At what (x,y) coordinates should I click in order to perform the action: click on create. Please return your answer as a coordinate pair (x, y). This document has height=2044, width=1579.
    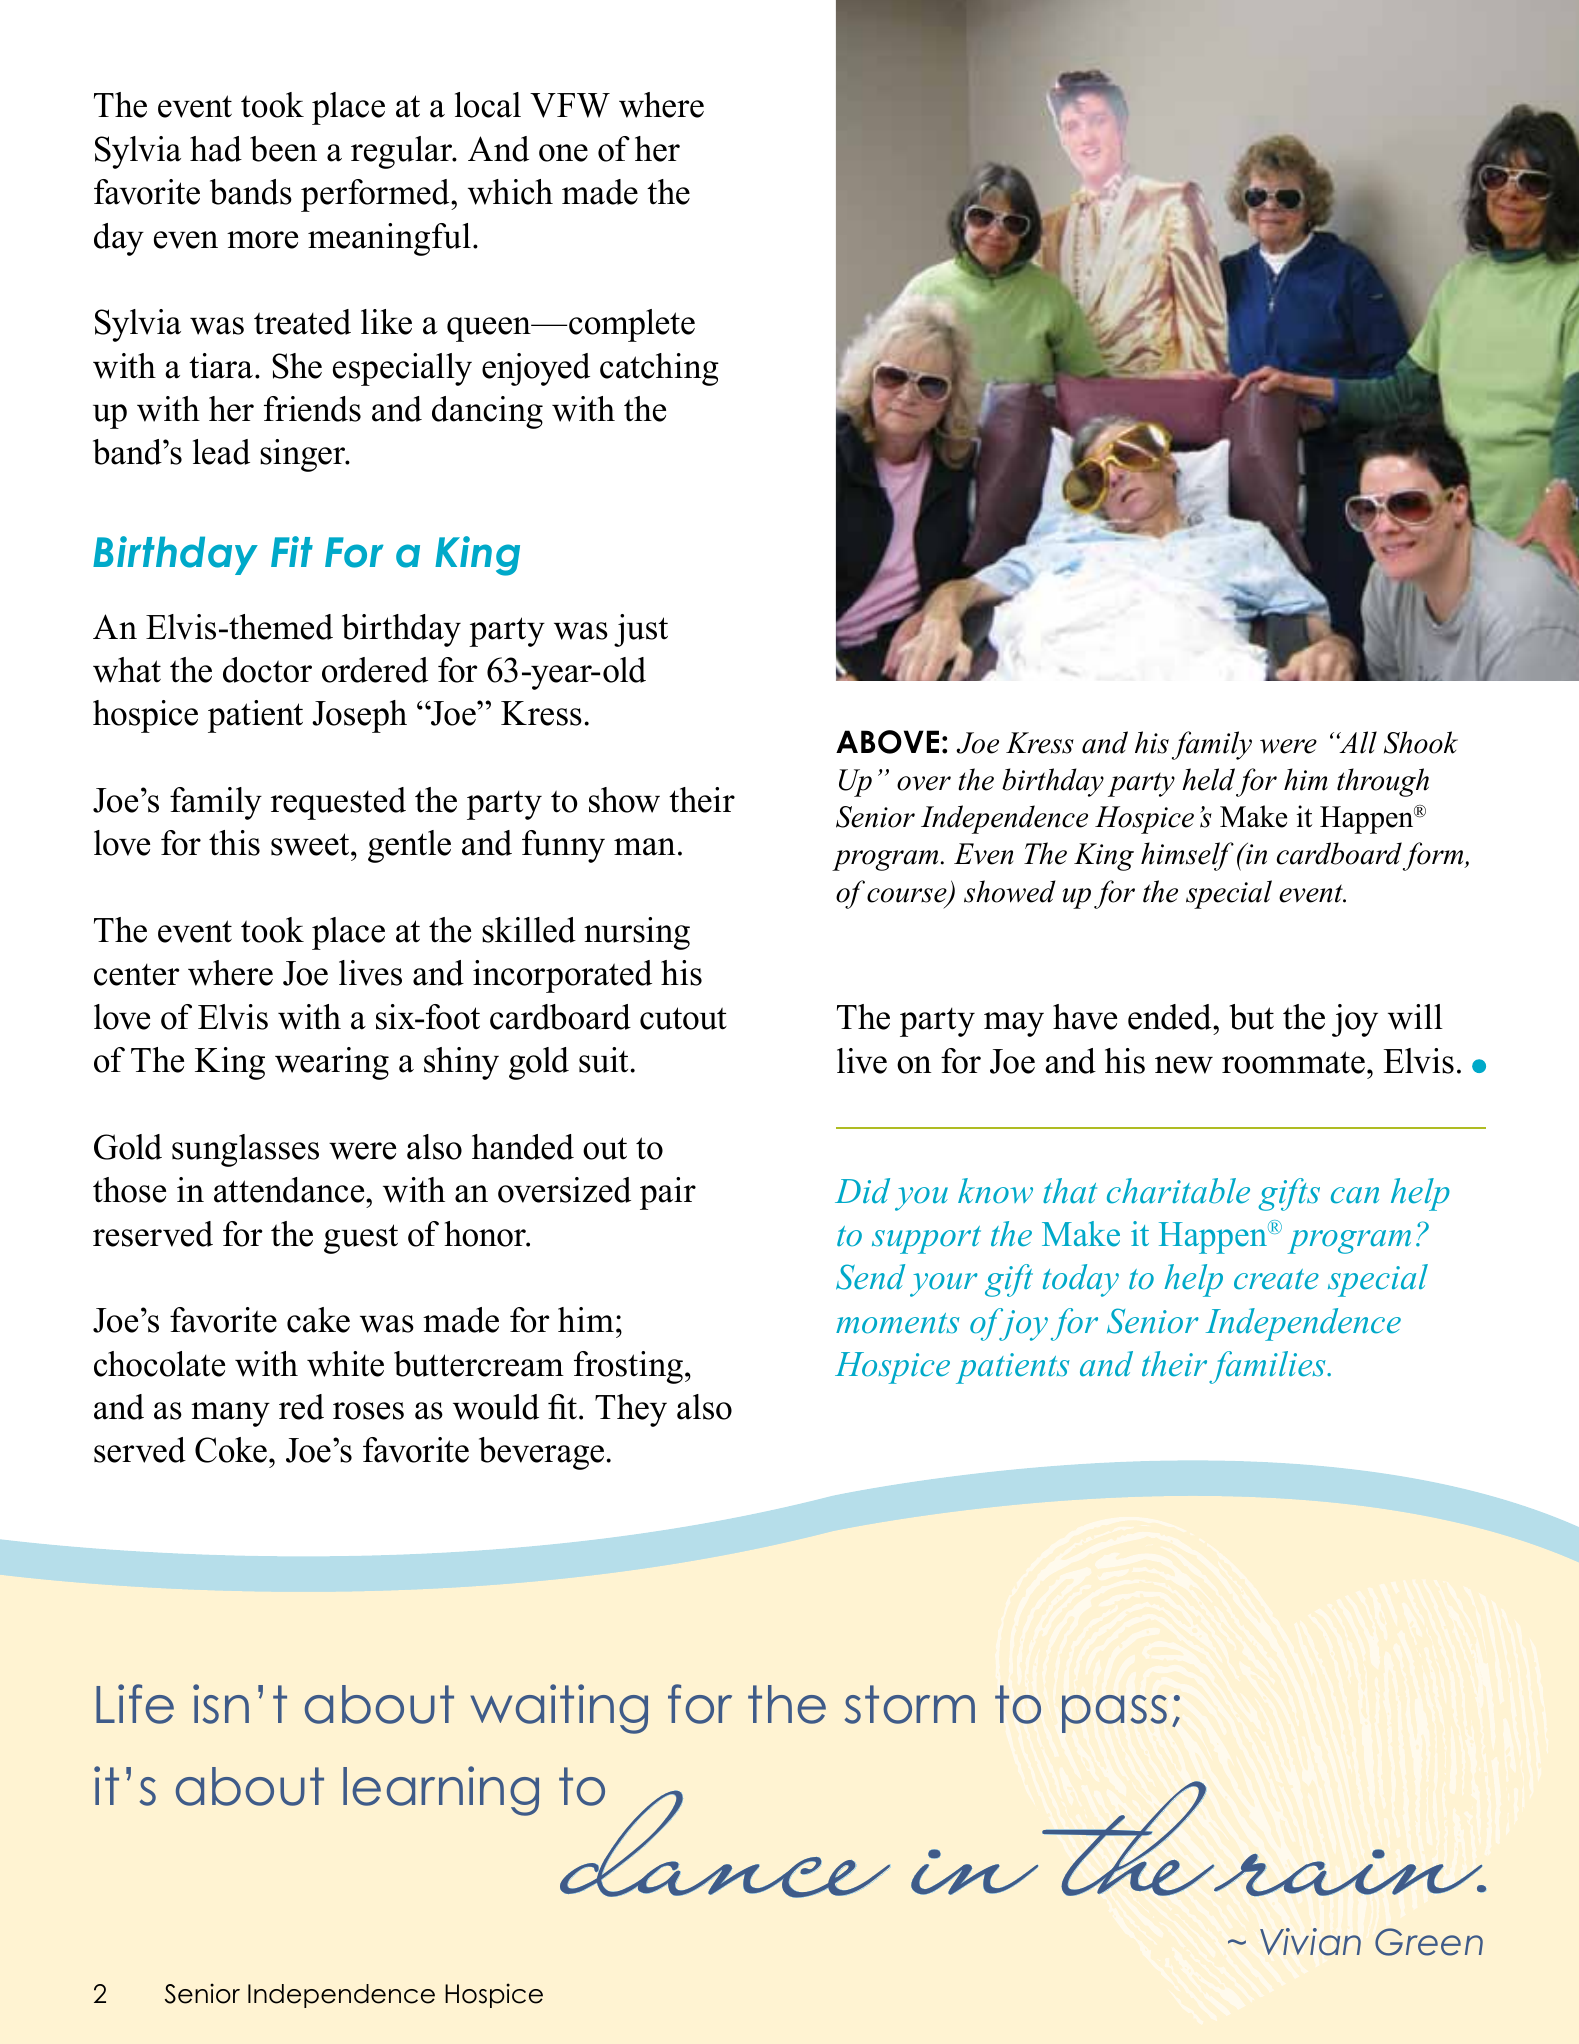
    Looking at the image, I should click on (1276, 1279).
